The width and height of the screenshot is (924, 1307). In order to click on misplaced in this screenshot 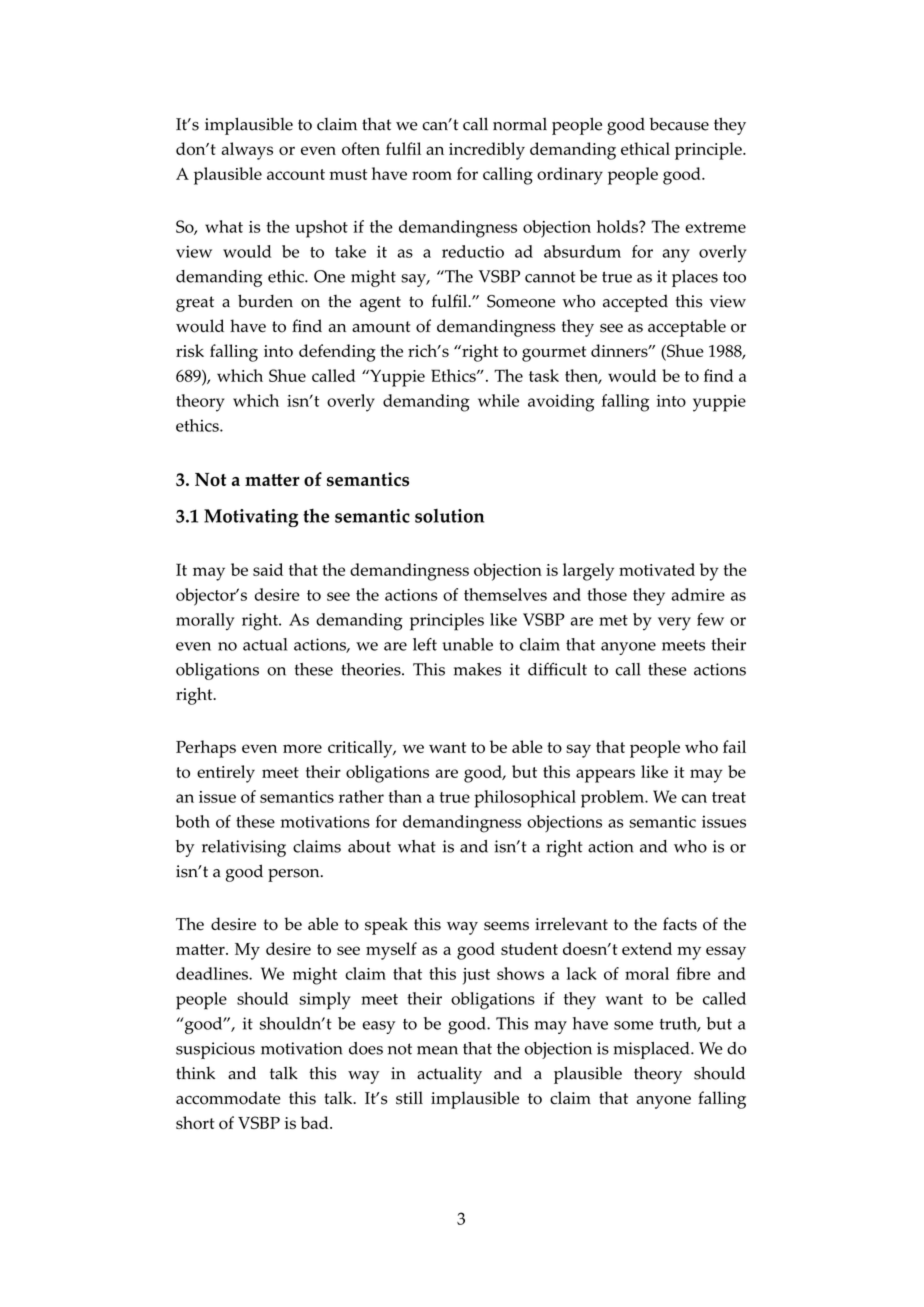, I will do `click(653, 1050)`.
